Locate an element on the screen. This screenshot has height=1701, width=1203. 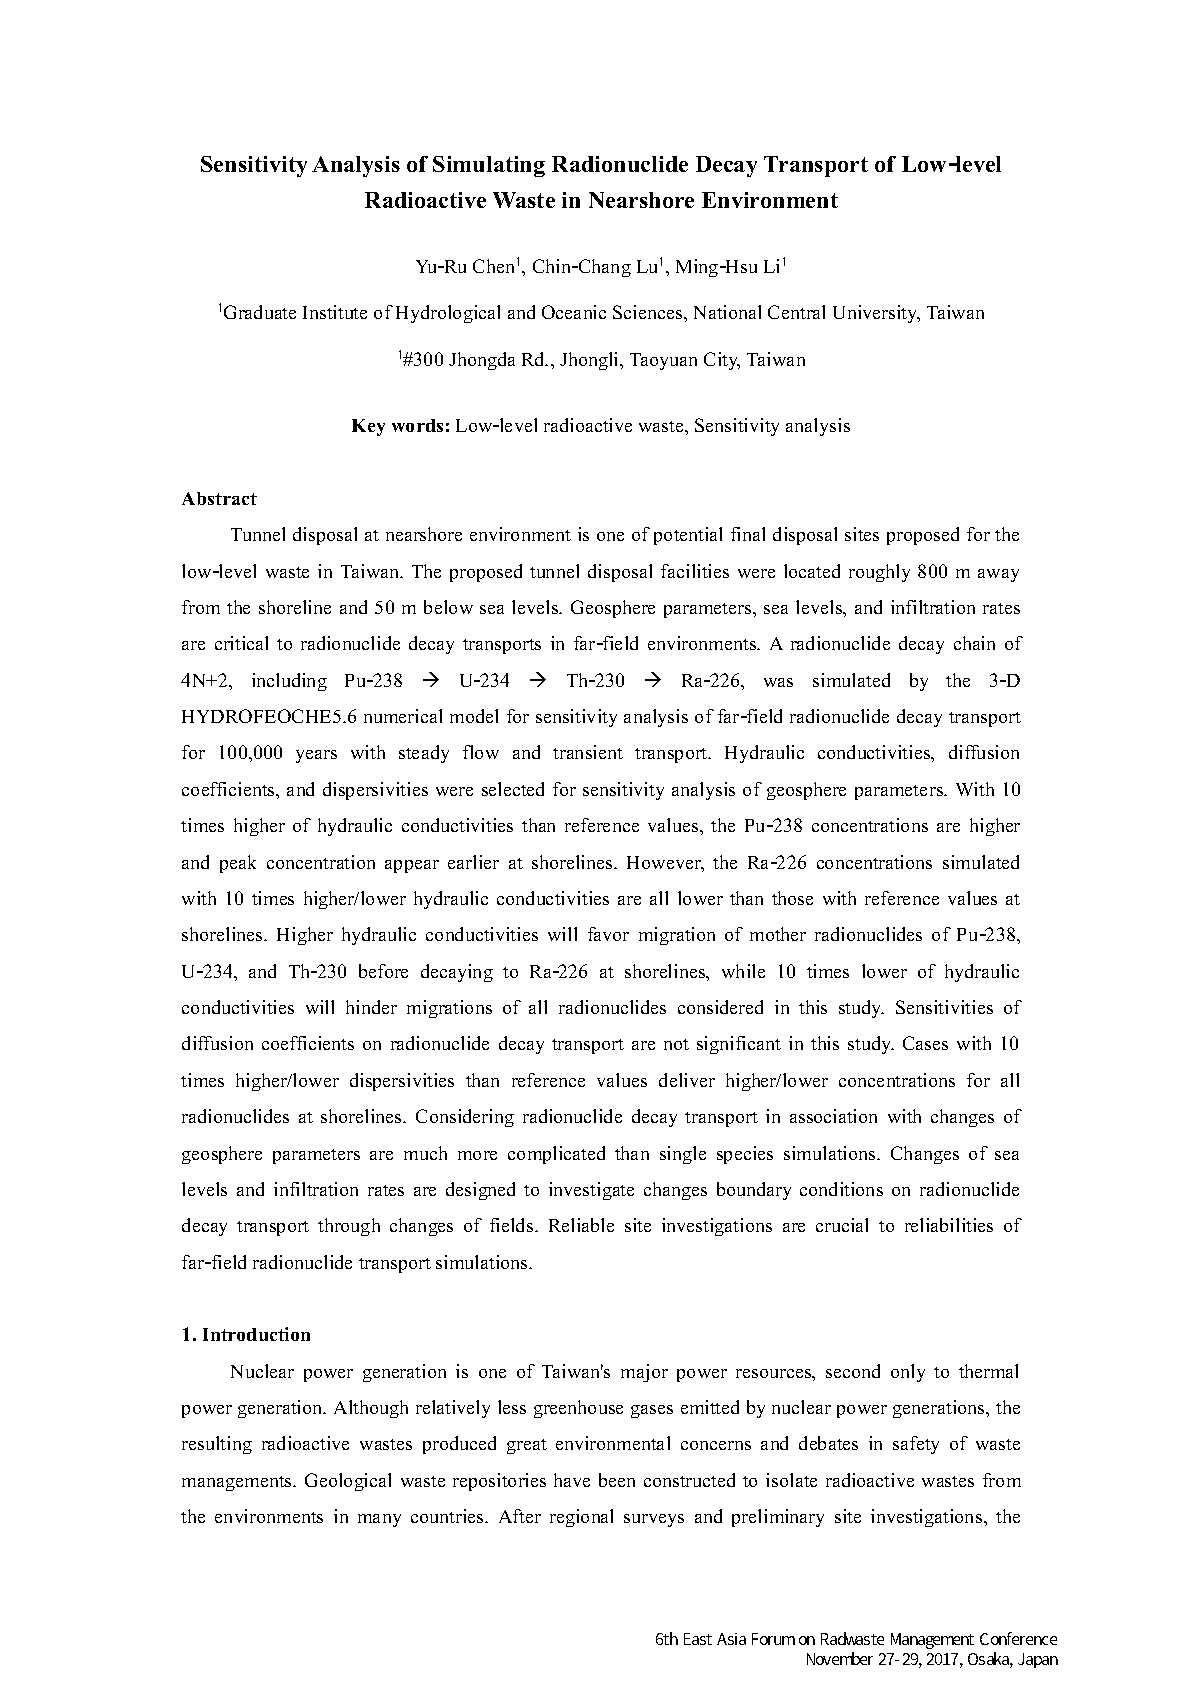
University is located at coordinates (876, 314).
